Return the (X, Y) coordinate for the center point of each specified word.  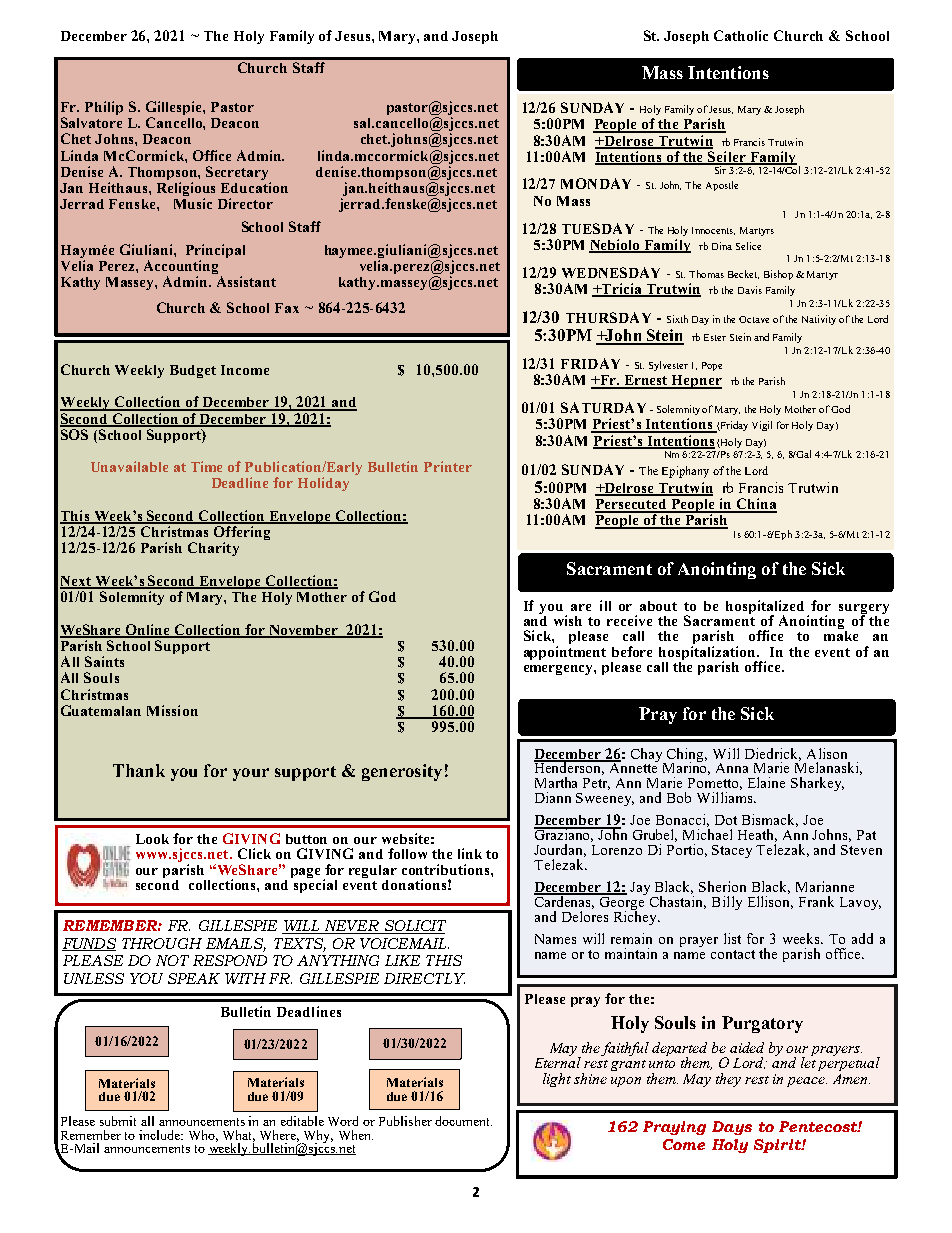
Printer (448, 466)
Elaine (766, 782)
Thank (139, 770)
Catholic (741, 35)
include (161, 1135)
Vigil (762, 426)
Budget (193, 371)
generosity (402, 772)
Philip (104, 108)
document (463, 1121)
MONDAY (596, 183)
